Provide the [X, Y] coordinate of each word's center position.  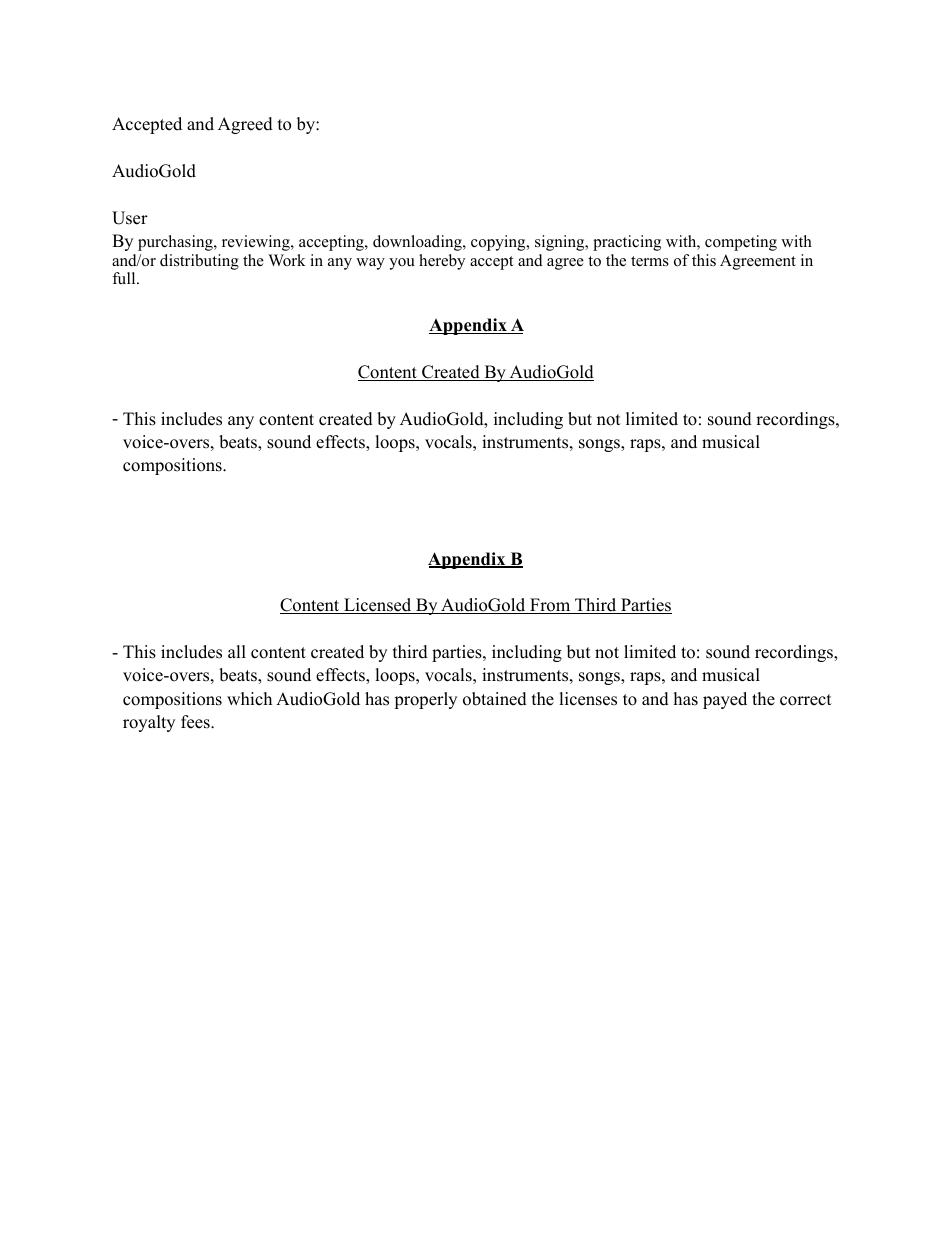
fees [196, 722]
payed [725, 700]
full [125, 278]
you [402, 264]
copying [499, 243]
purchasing [176, 243]
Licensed [378, 606]
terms [650, 261]
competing [741, 243]
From [550, 606]
